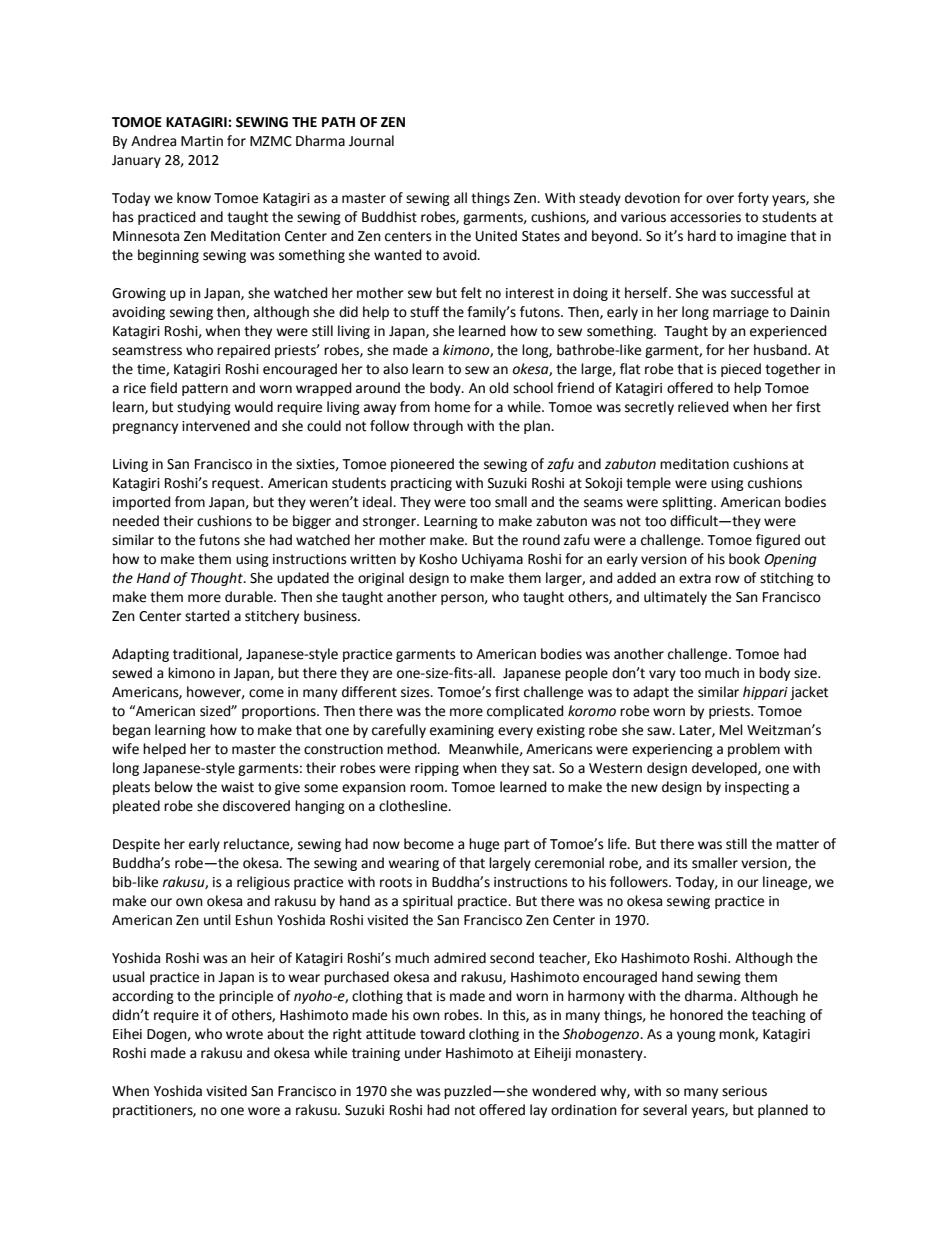 The width and height of the screenshot is (952, 1233). What do you see at coordinates (136, 845) in the screenshot?
I see `Despite` at bounding box center [136, 845].
